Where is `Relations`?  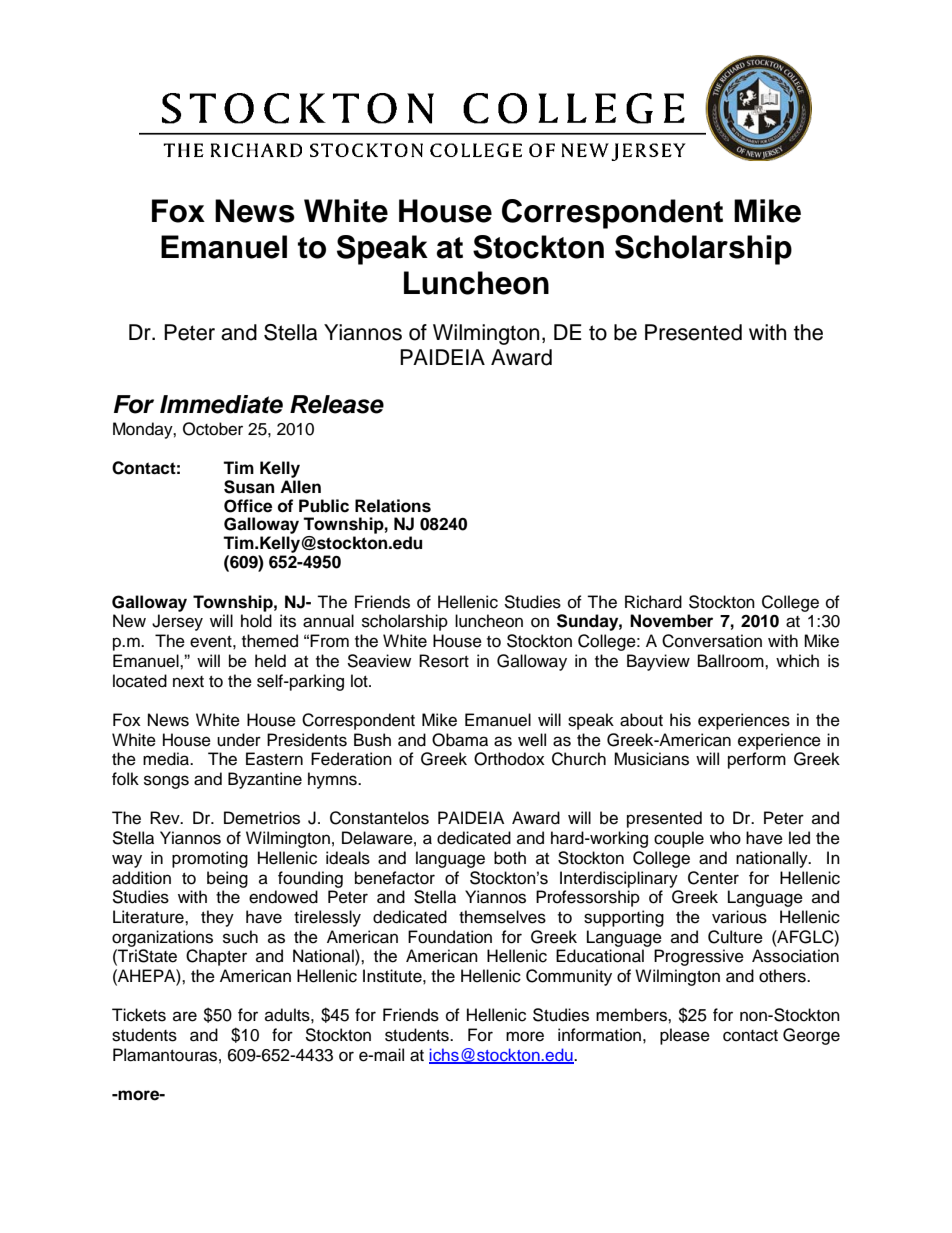
Relations is located at coordinates (393, 506).
